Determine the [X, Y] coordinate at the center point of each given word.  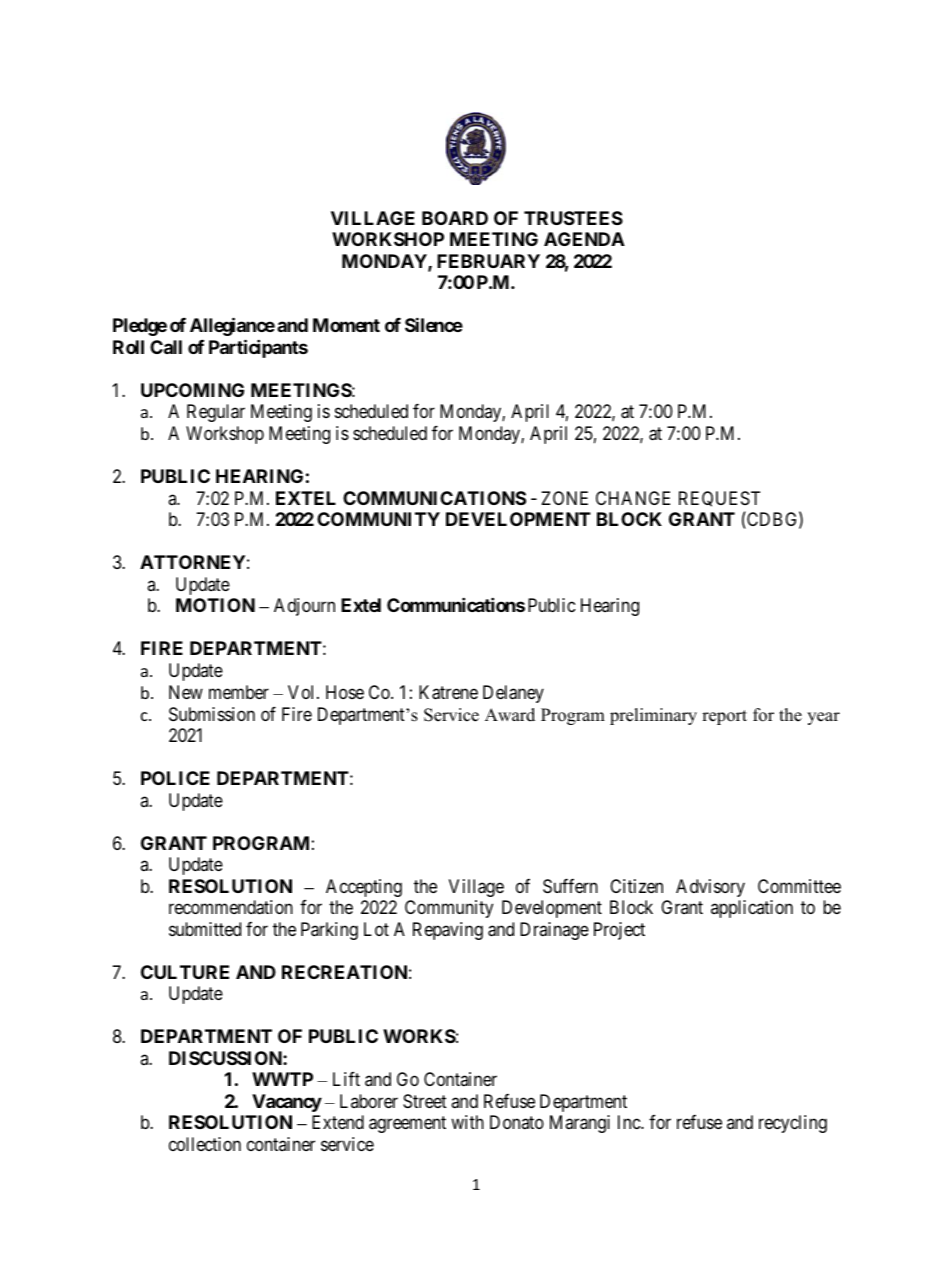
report [724, 717]
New [186, 692]
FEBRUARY [488, 261]
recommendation [231, 907]
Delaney [513, 694]
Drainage [554, 931]
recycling [793, 1124]
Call [166, 347]
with [467, 1122]
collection [205, 1144]
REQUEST [719, 499]
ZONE [564, 498]
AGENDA [584, 239]
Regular [216, 413]
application [752, 909]
